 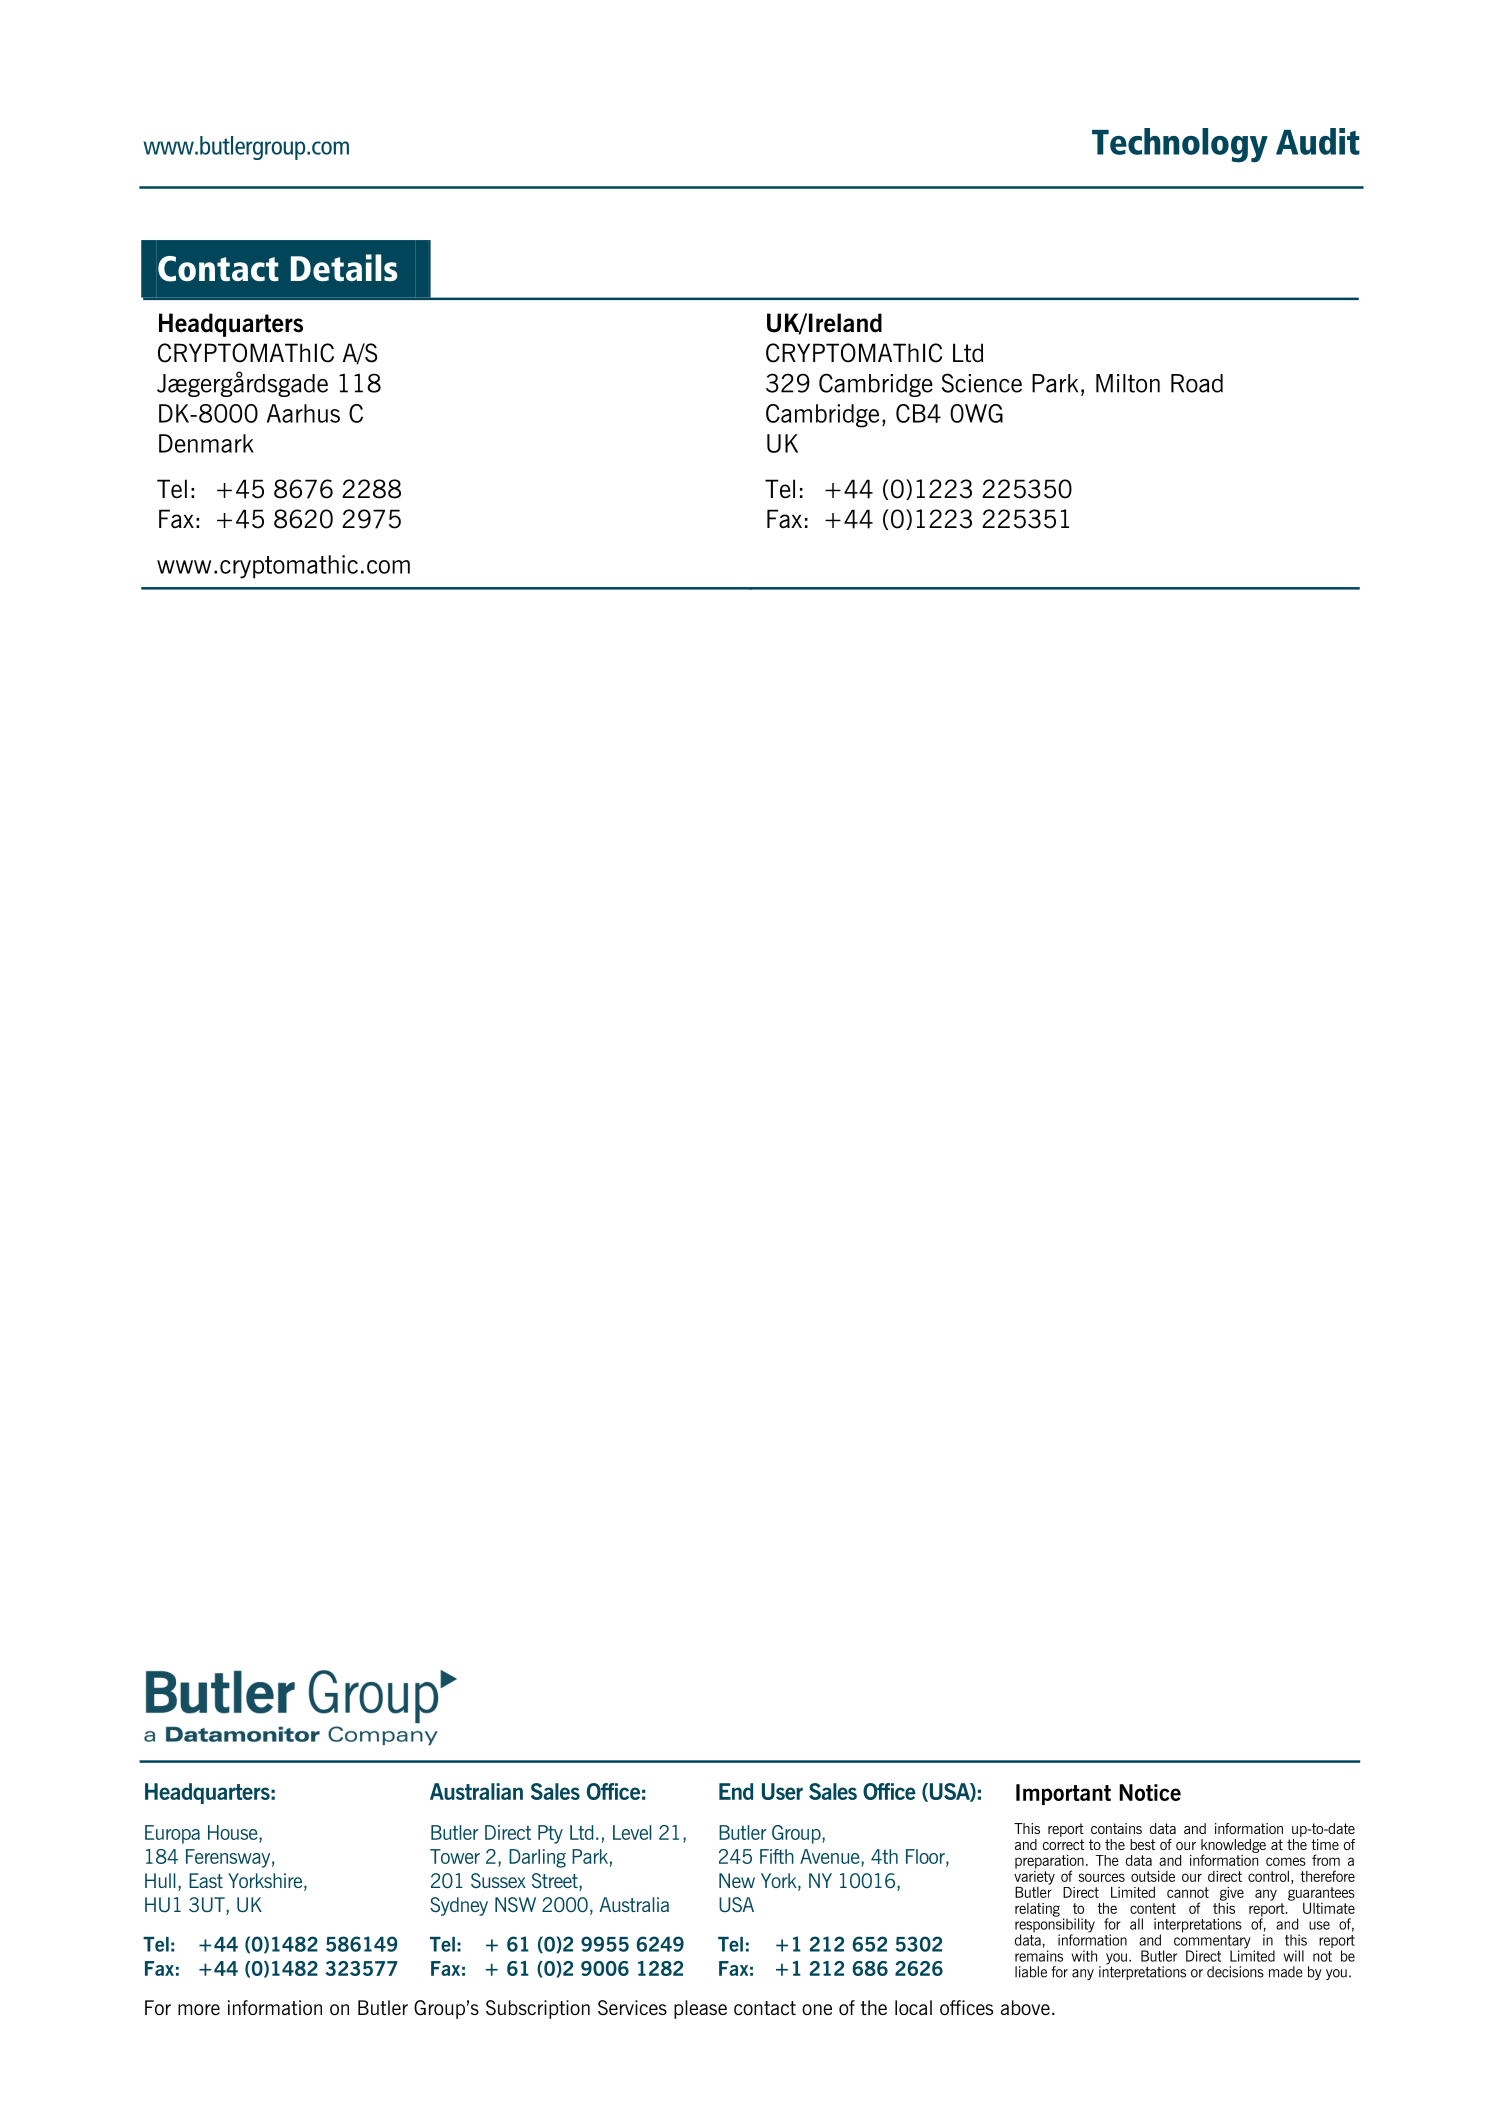 I want to click on Technology, so click(x=1180, y=145).
